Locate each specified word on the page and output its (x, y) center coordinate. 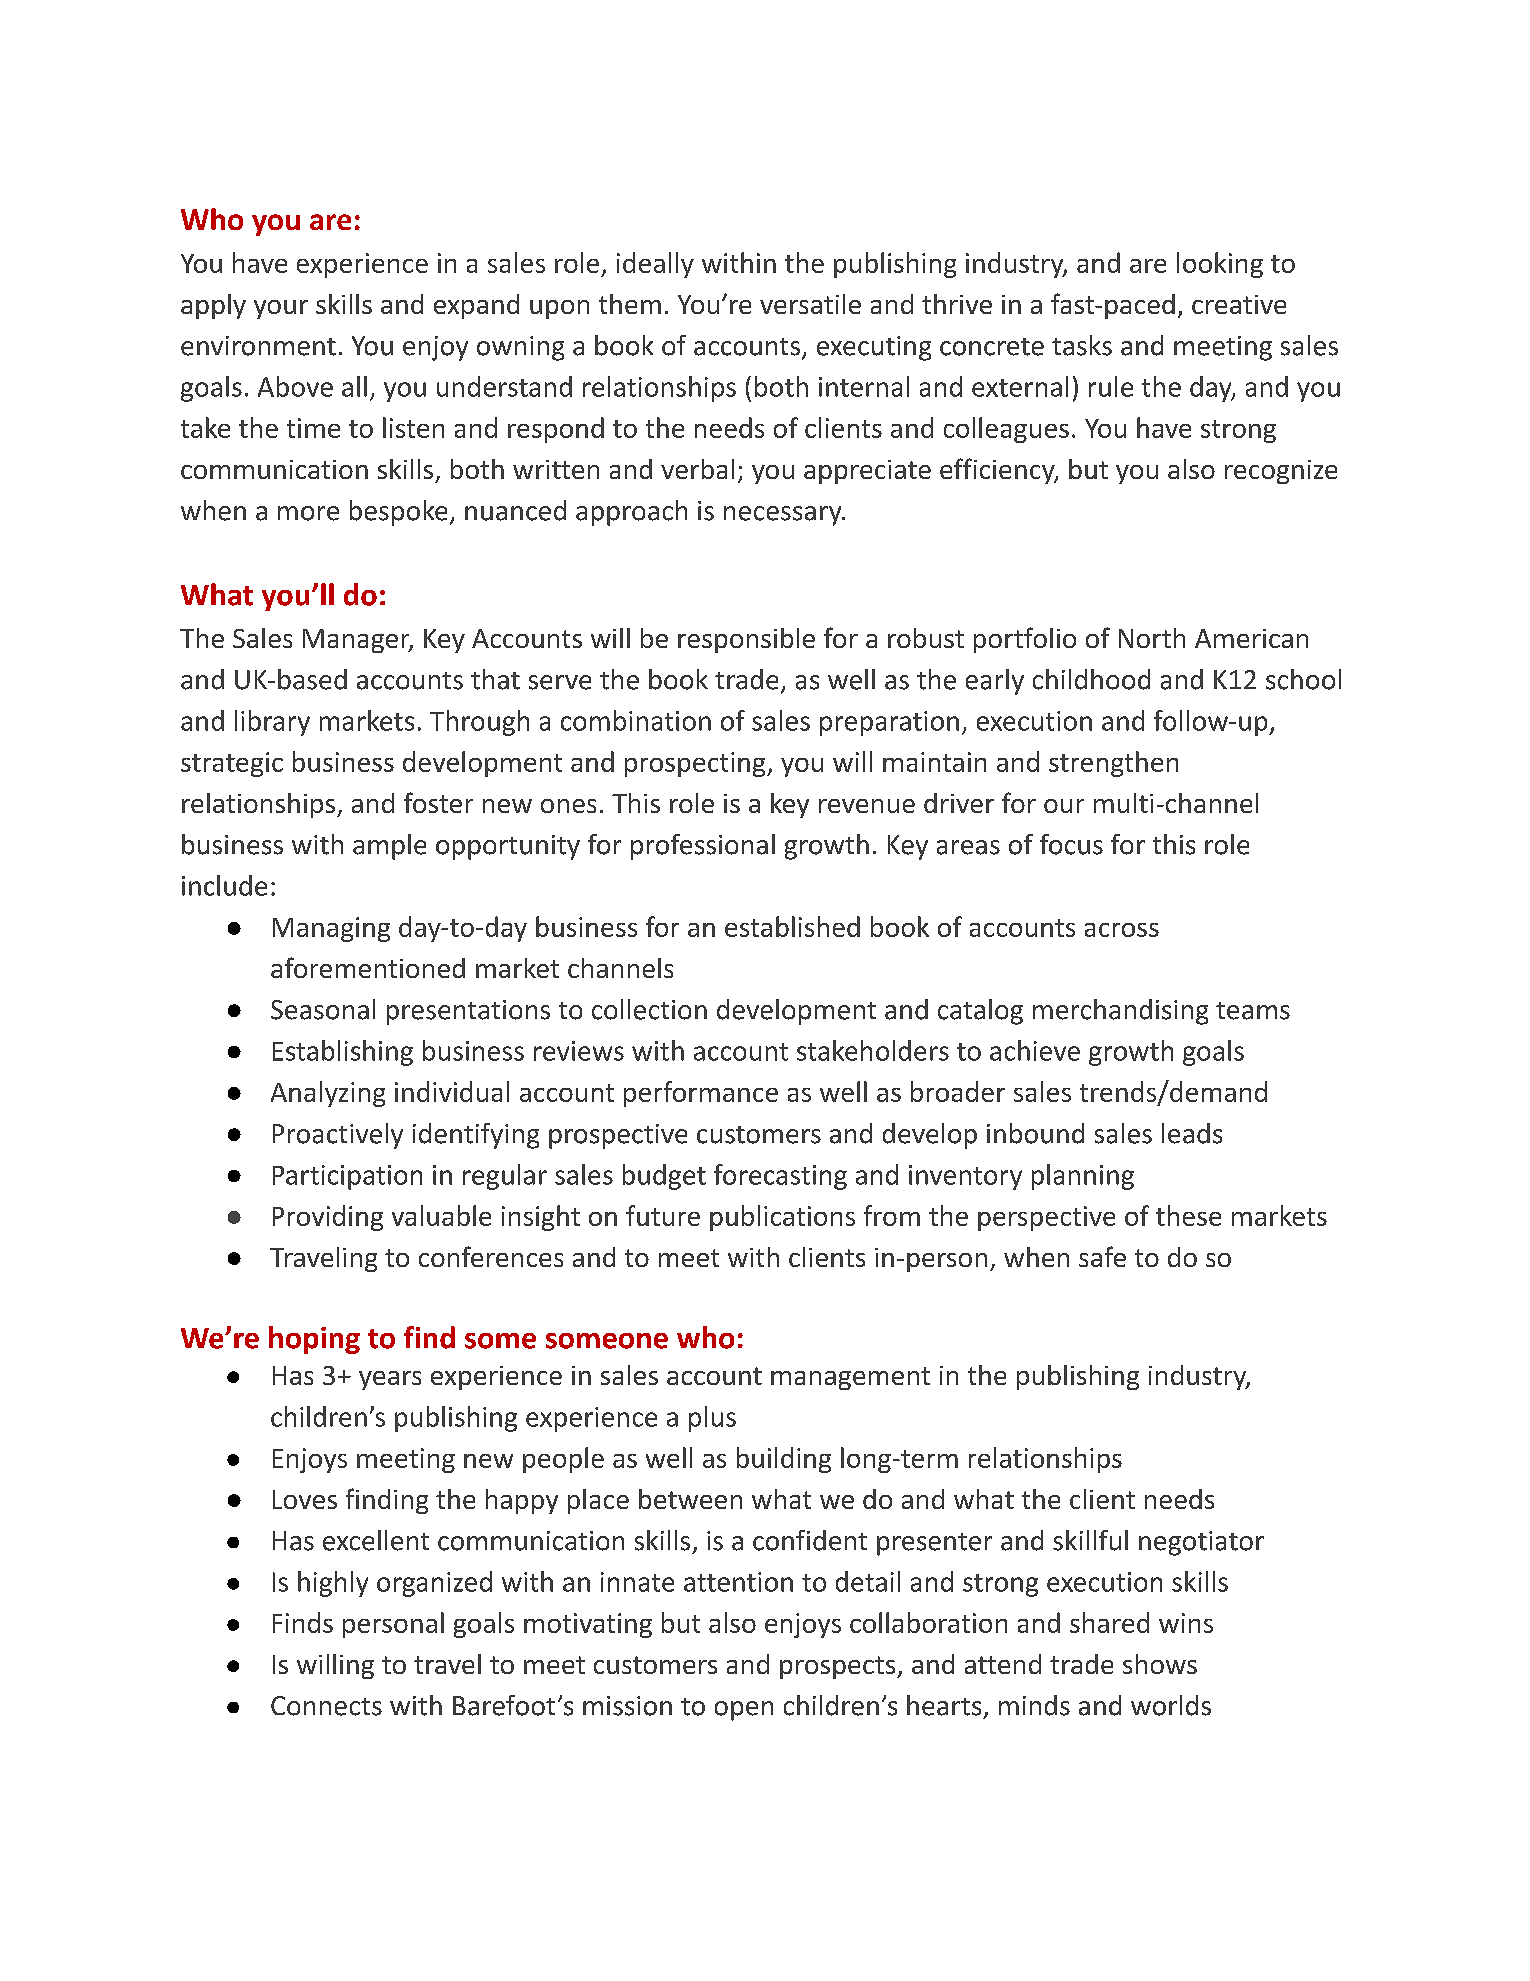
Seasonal (323, 1009)
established (792, 926)
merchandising (1120, 1012)
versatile (810, 304)
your (281, 309)
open (744, 1711)
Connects (326, 1706)
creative (1239, 304)
